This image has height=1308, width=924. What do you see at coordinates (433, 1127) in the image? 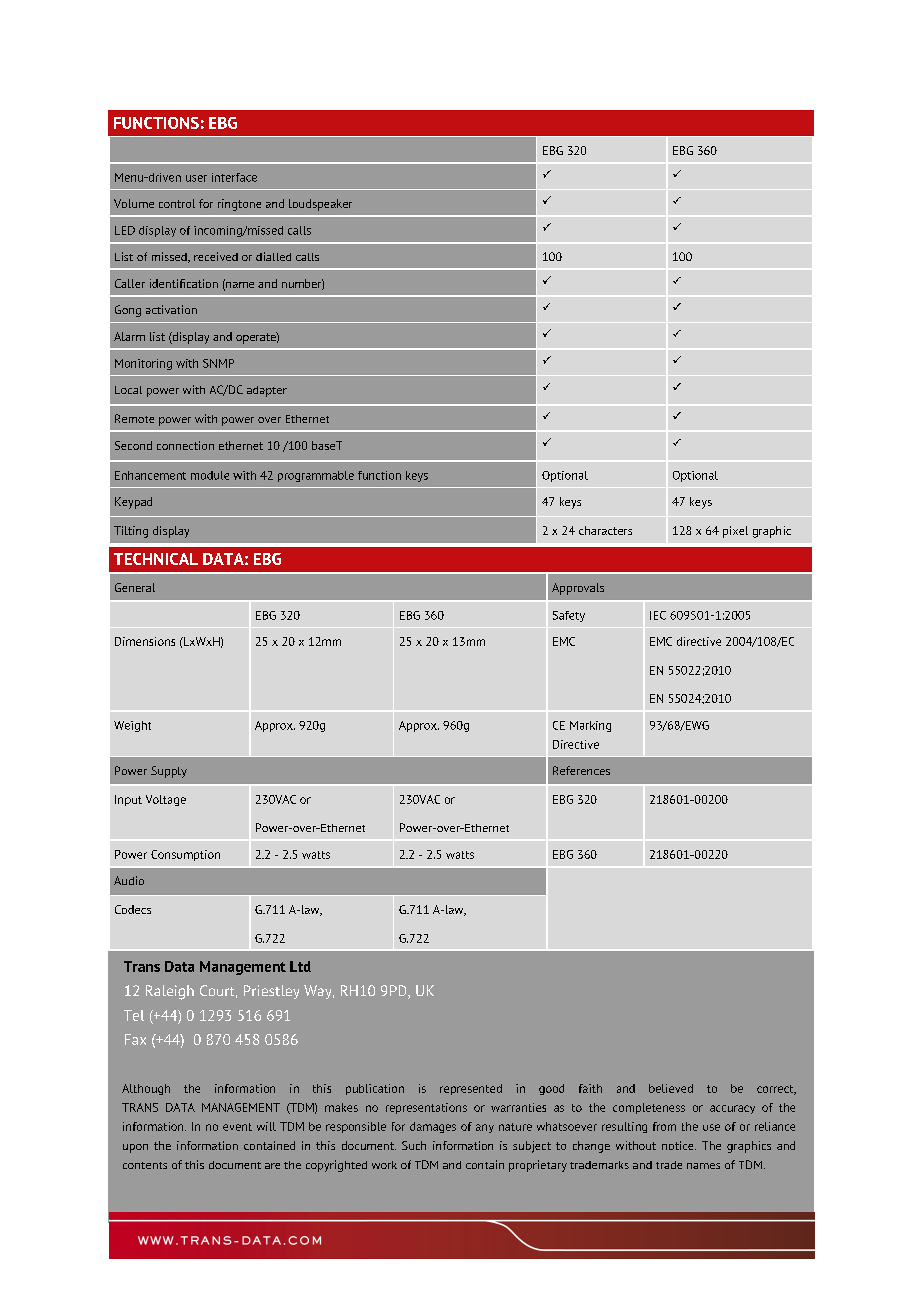
I see `damages` at bounding box center [433, 1127].
